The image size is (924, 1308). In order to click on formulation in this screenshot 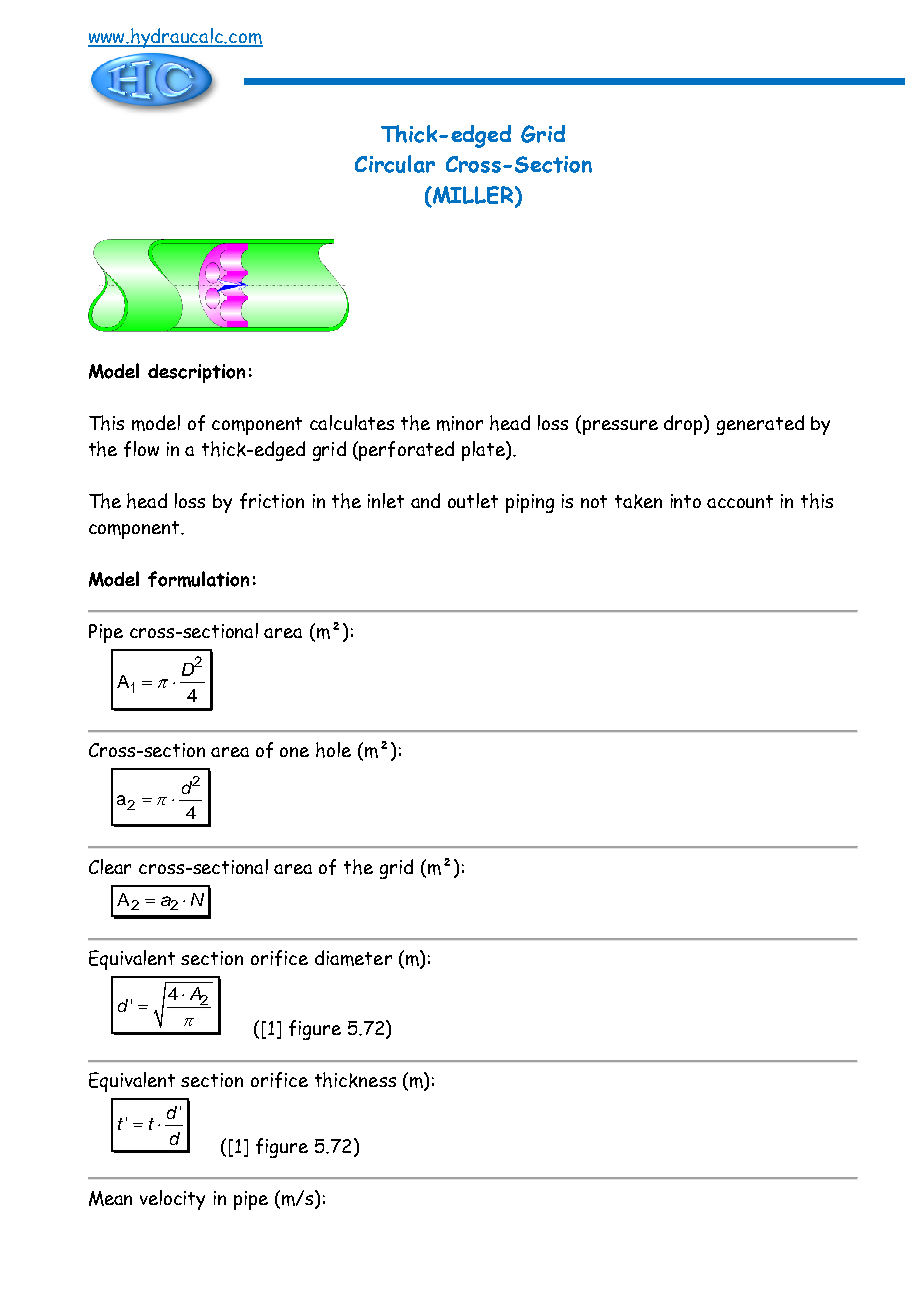, I will do `click(198, 579)`.
